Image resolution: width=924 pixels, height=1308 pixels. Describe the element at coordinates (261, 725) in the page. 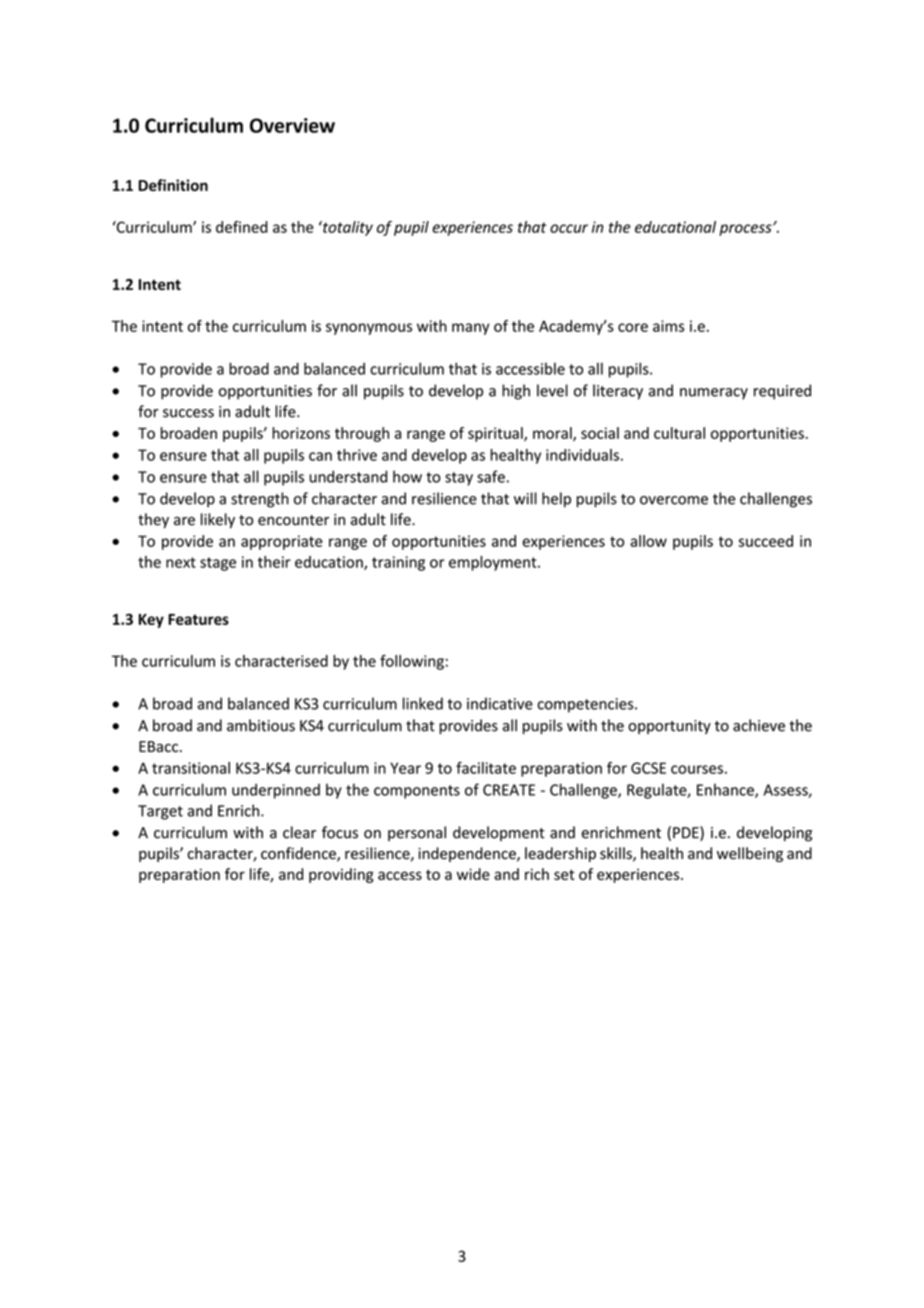

I see `ambitious` at that location.
